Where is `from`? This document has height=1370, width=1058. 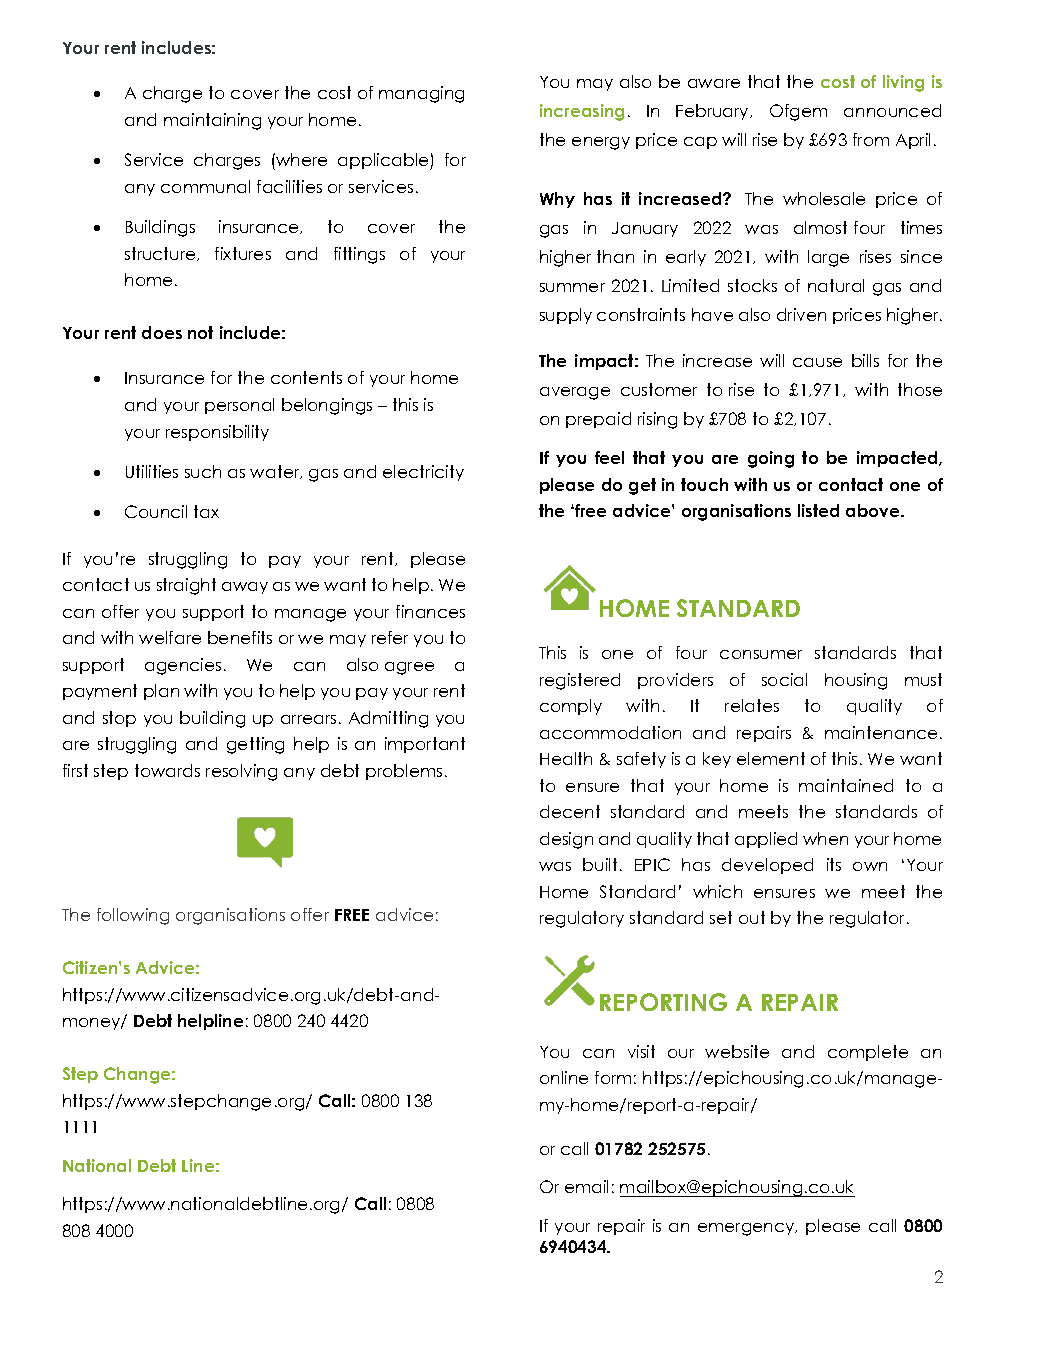
from is located at coordinates (871, 139).
